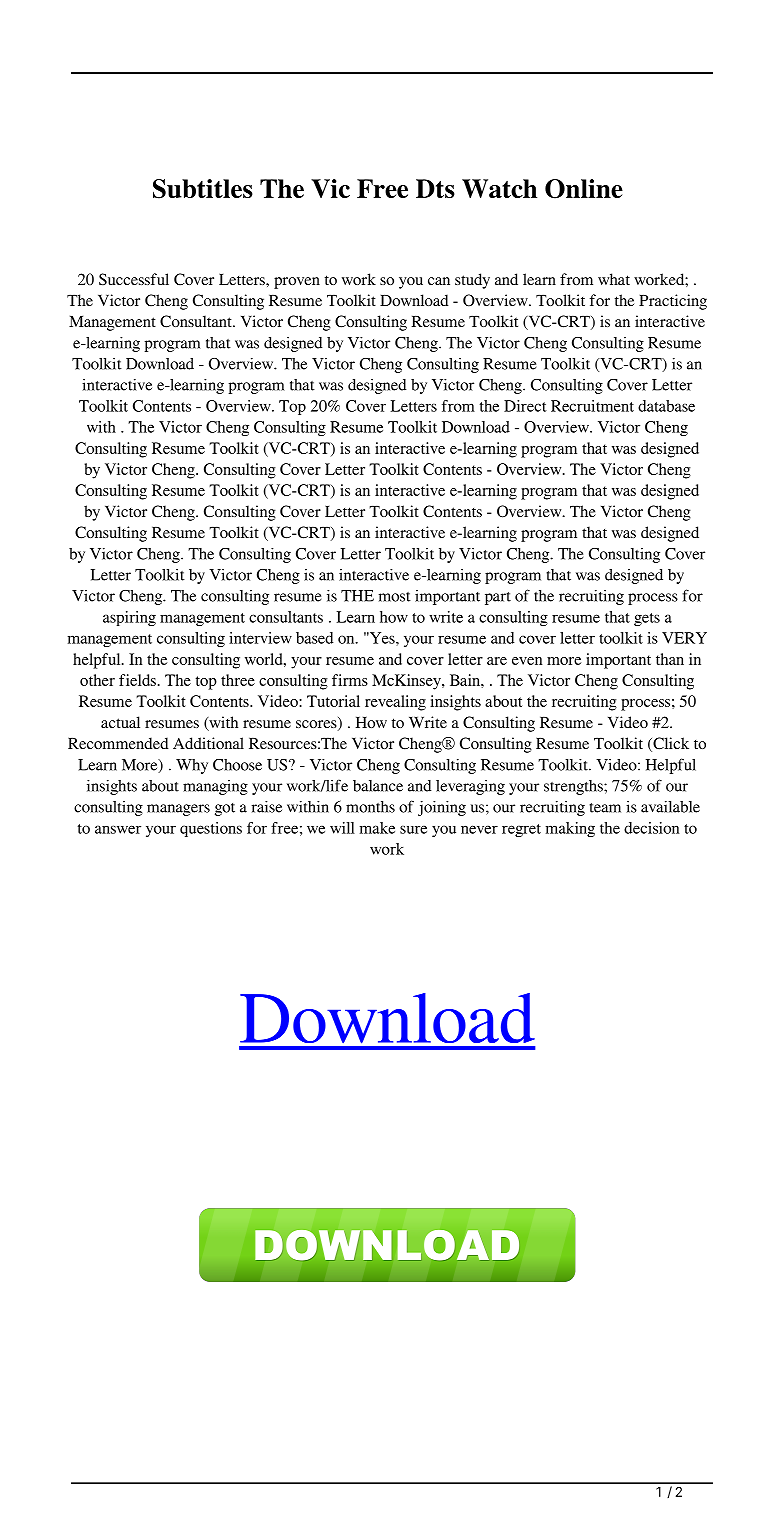 The image size is (784, 1531). I want to click on gets, so click(647, 619).
